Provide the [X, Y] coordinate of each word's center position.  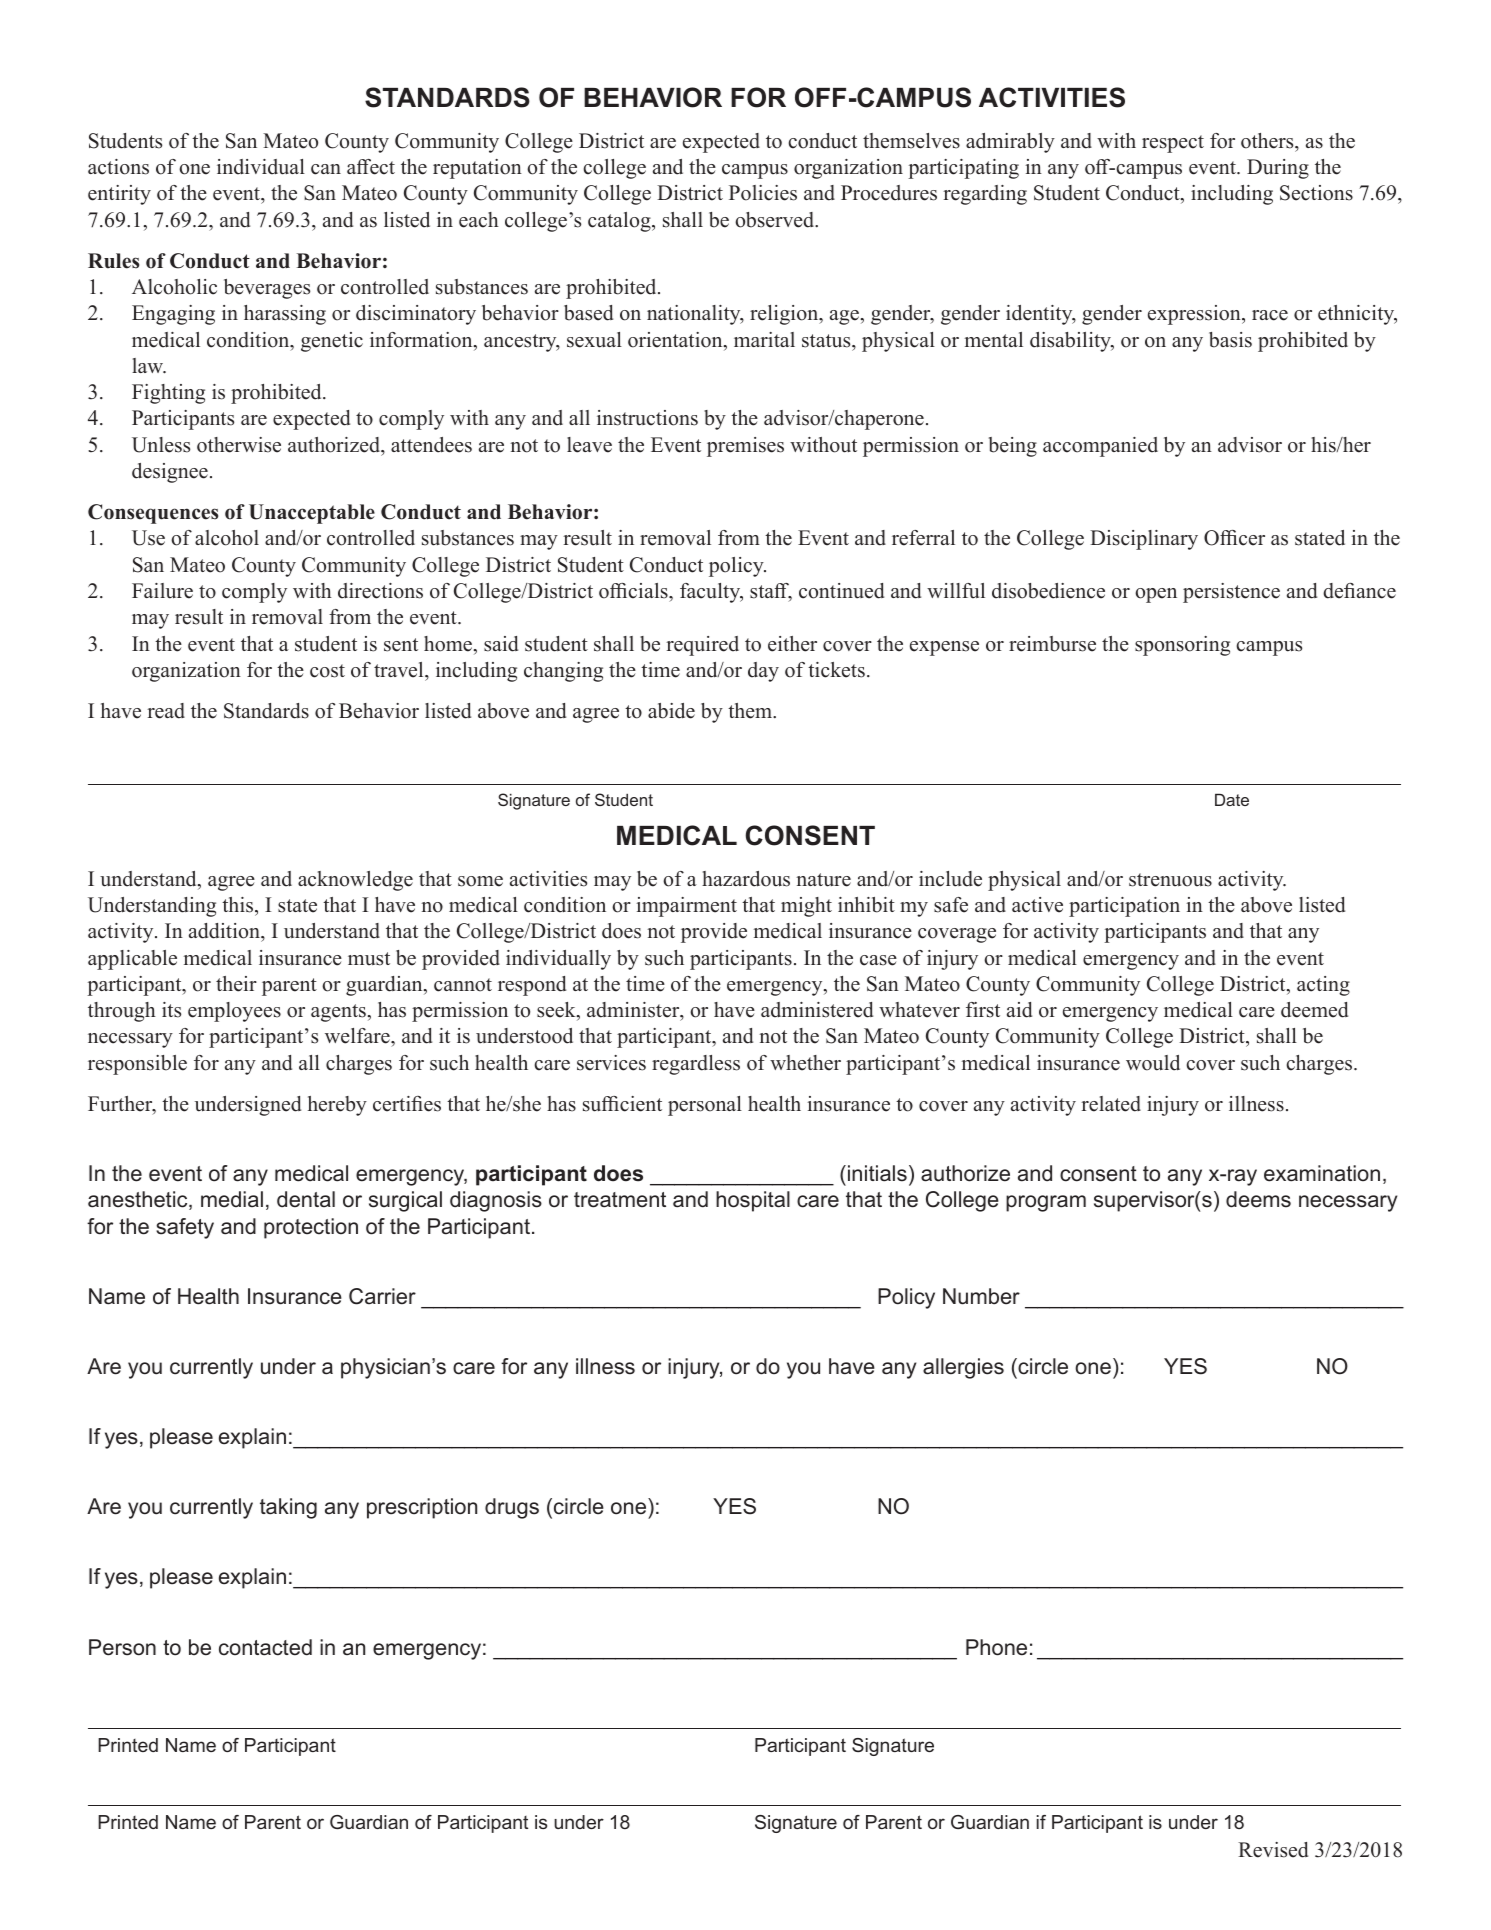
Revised [1273, 1850]
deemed [1314, 1010]
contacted [265, 1647]
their [236, 984]
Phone [996, 1647]
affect [371, 167]
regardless [696, 1065]
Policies [763, 193]
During [1278, 169]
